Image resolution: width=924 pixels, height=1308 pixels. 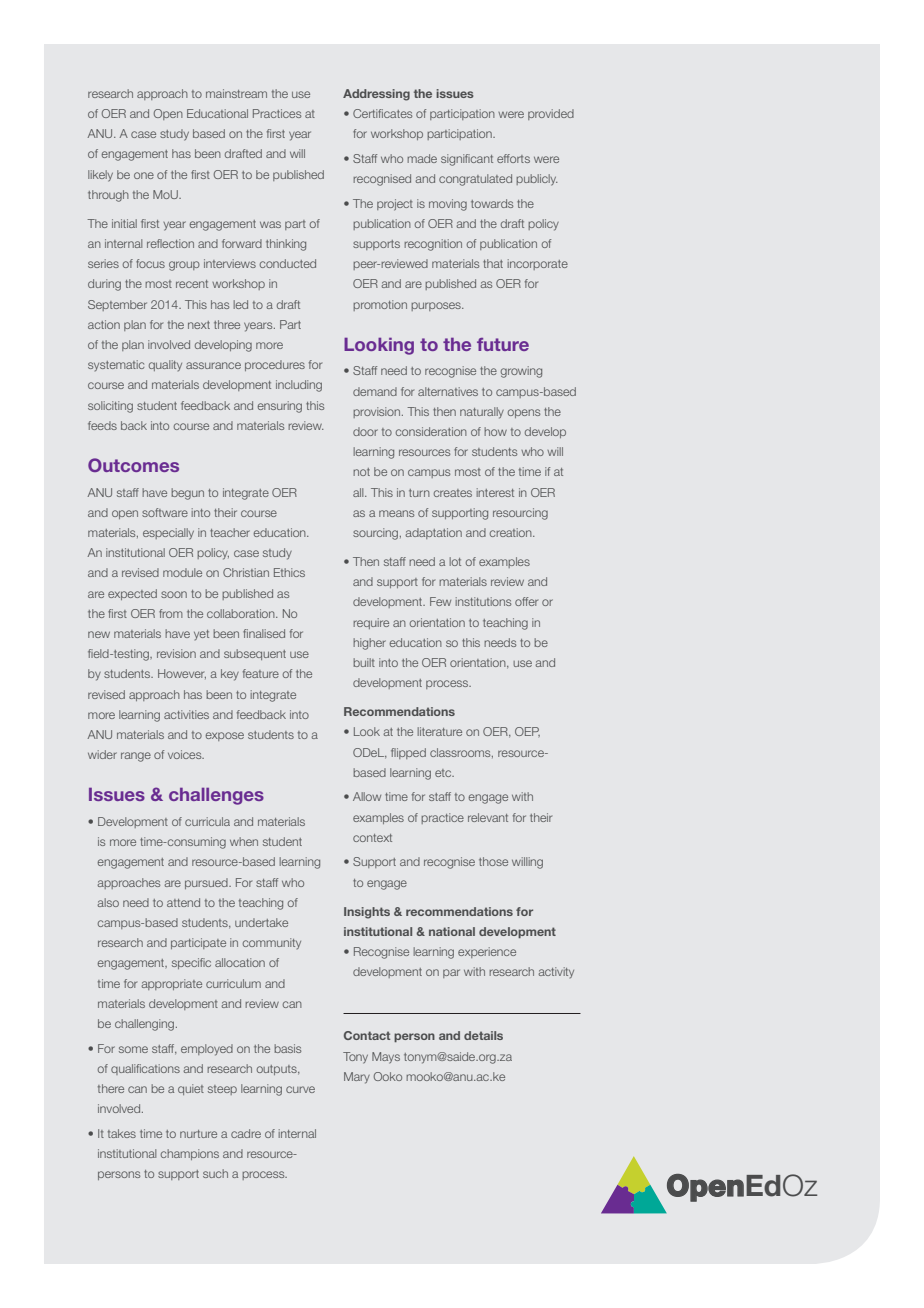 I want to click on one, so click(x=144, y=175).
